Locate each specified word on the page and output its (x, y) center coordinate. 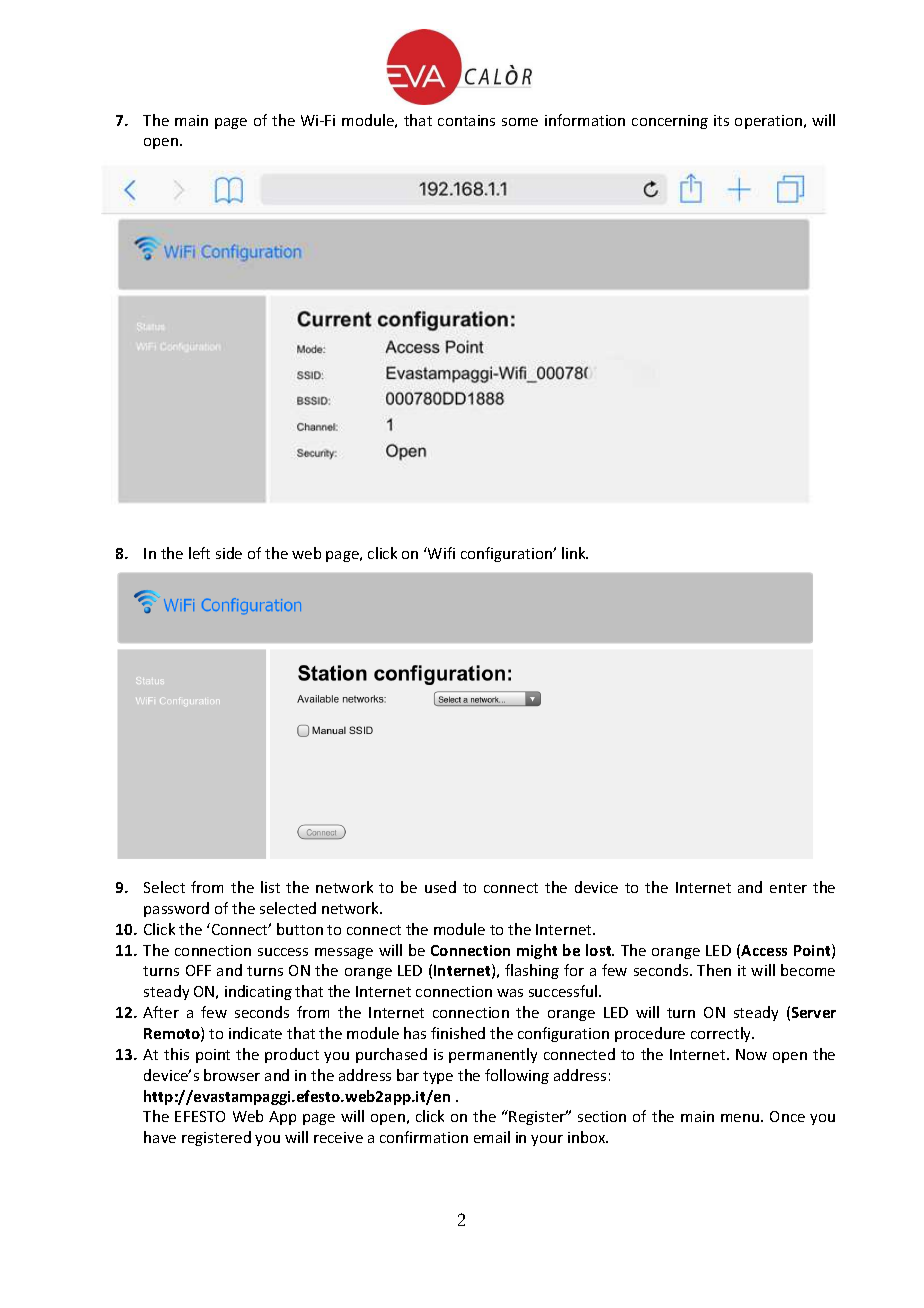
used (440, 887)
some (520, 122)
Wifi (440, 553)
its (721, 120)
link (575, 553)
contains (466, 120)
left (199, 553)
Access (764, 950)
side (229, 553)
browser (232, 1075)
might (537, 951)
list (270, 887)
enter (788, 888)
